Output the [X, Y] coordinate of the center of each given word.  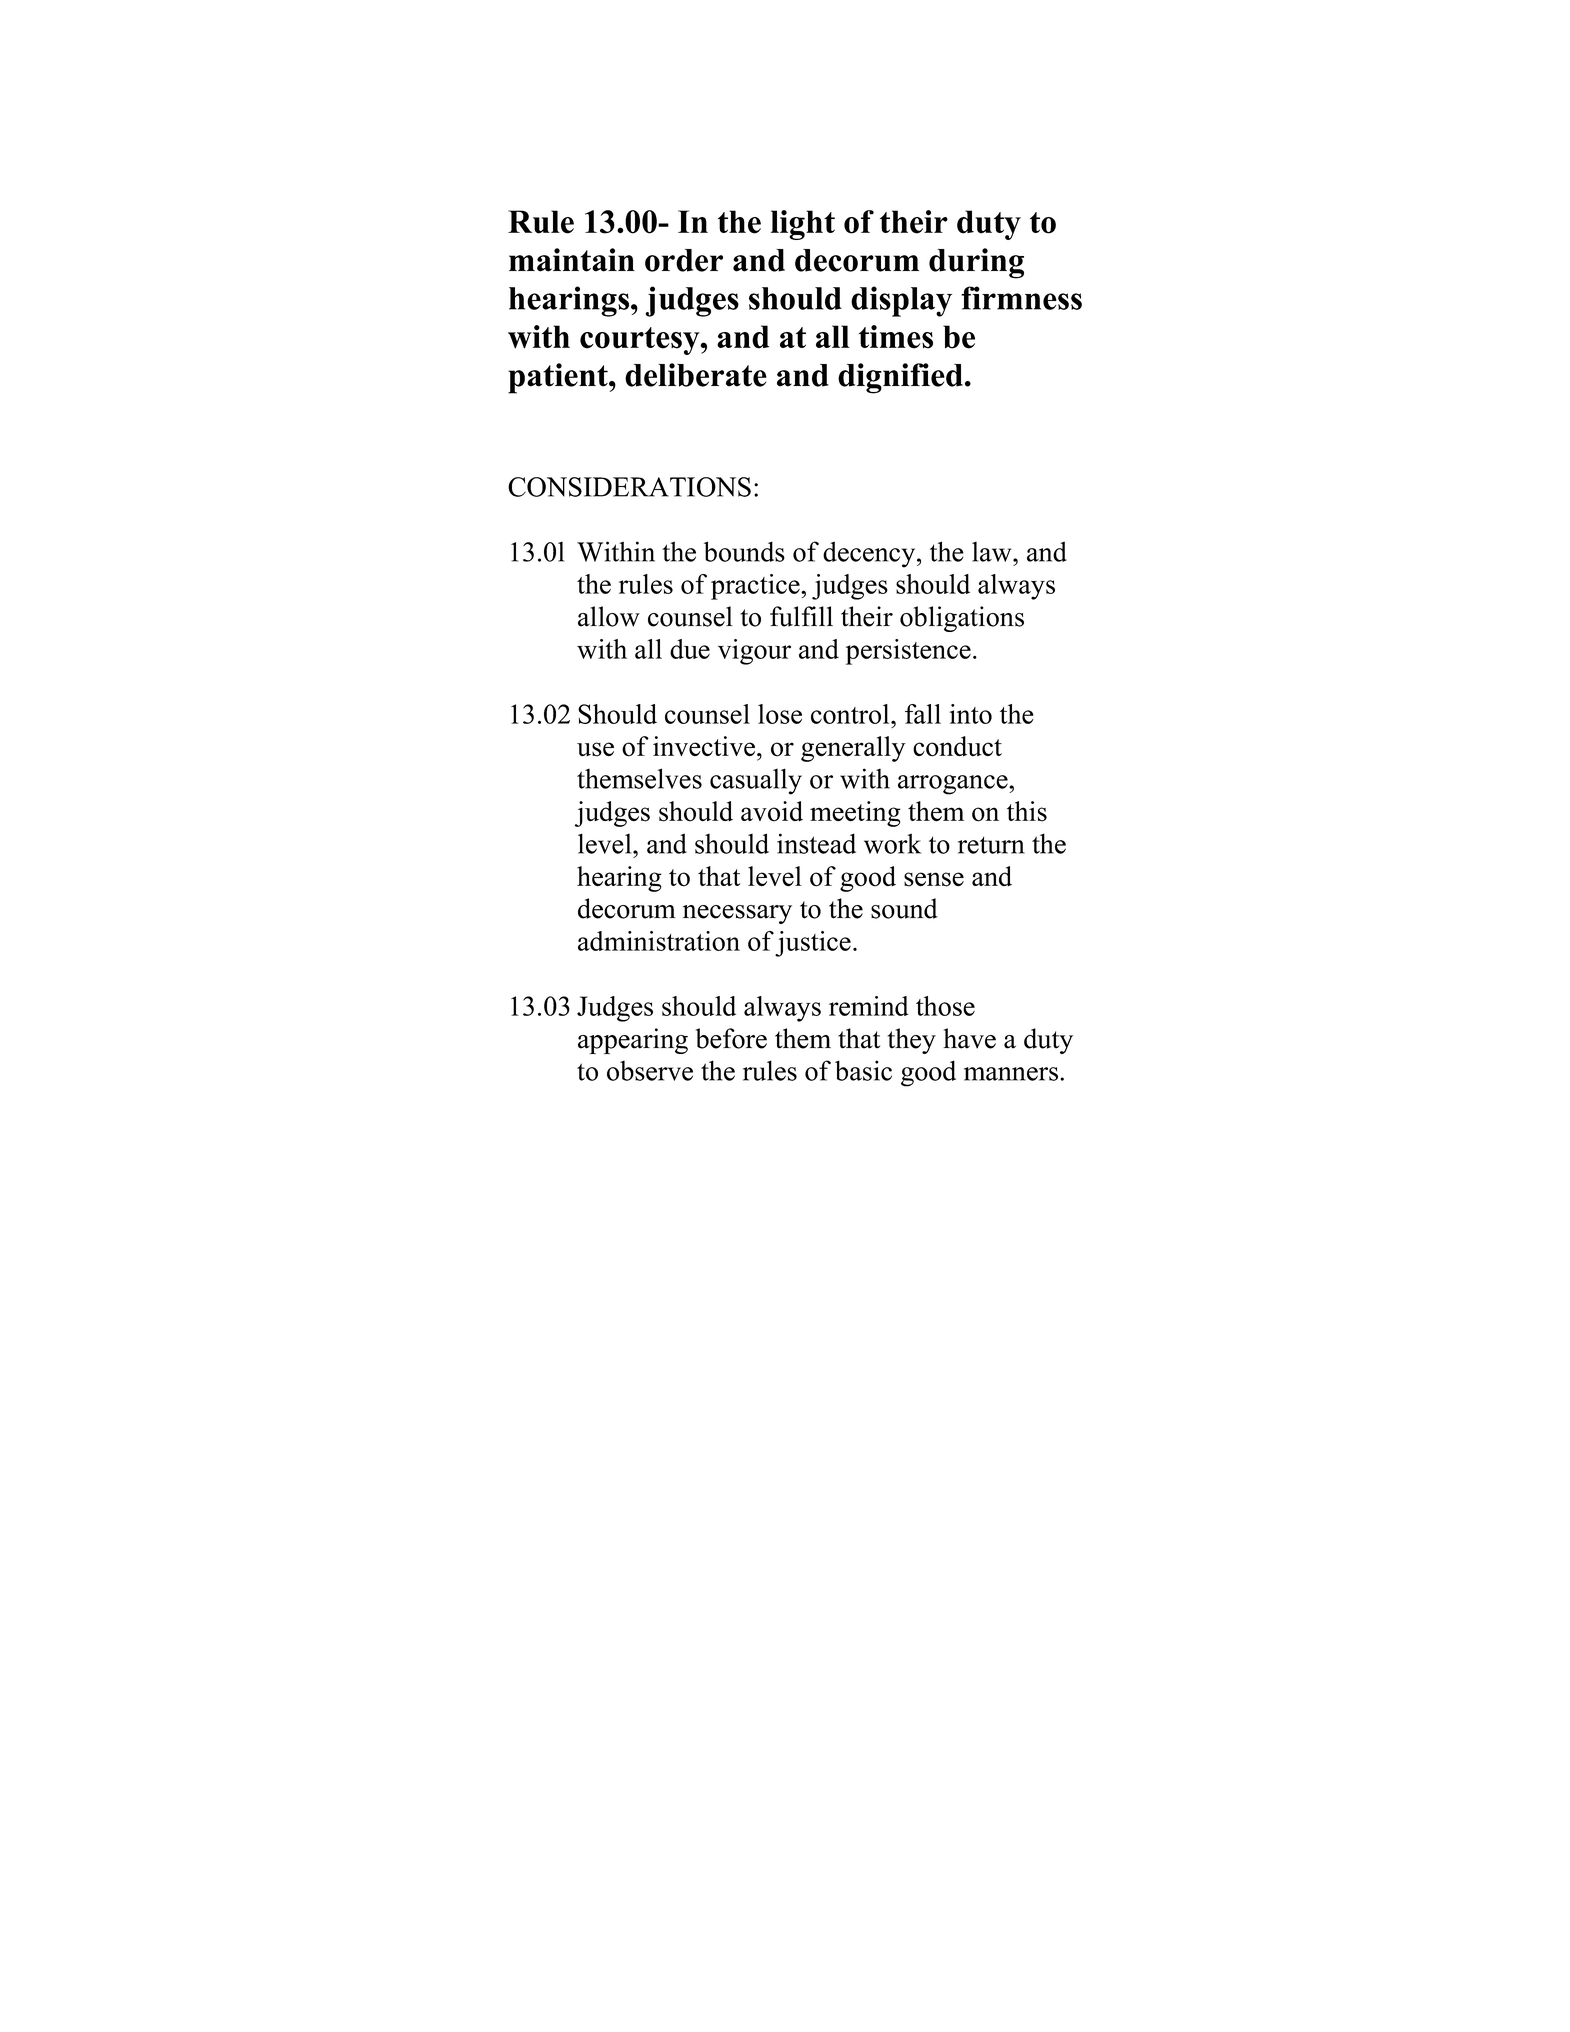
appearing [633, 1041]
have [969, 1038]
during [976, 263]
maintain [572, 260]
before [731, 1038]
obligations [962, 619]
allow [609, 616]
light [803, 225]
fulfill [801, 616]
